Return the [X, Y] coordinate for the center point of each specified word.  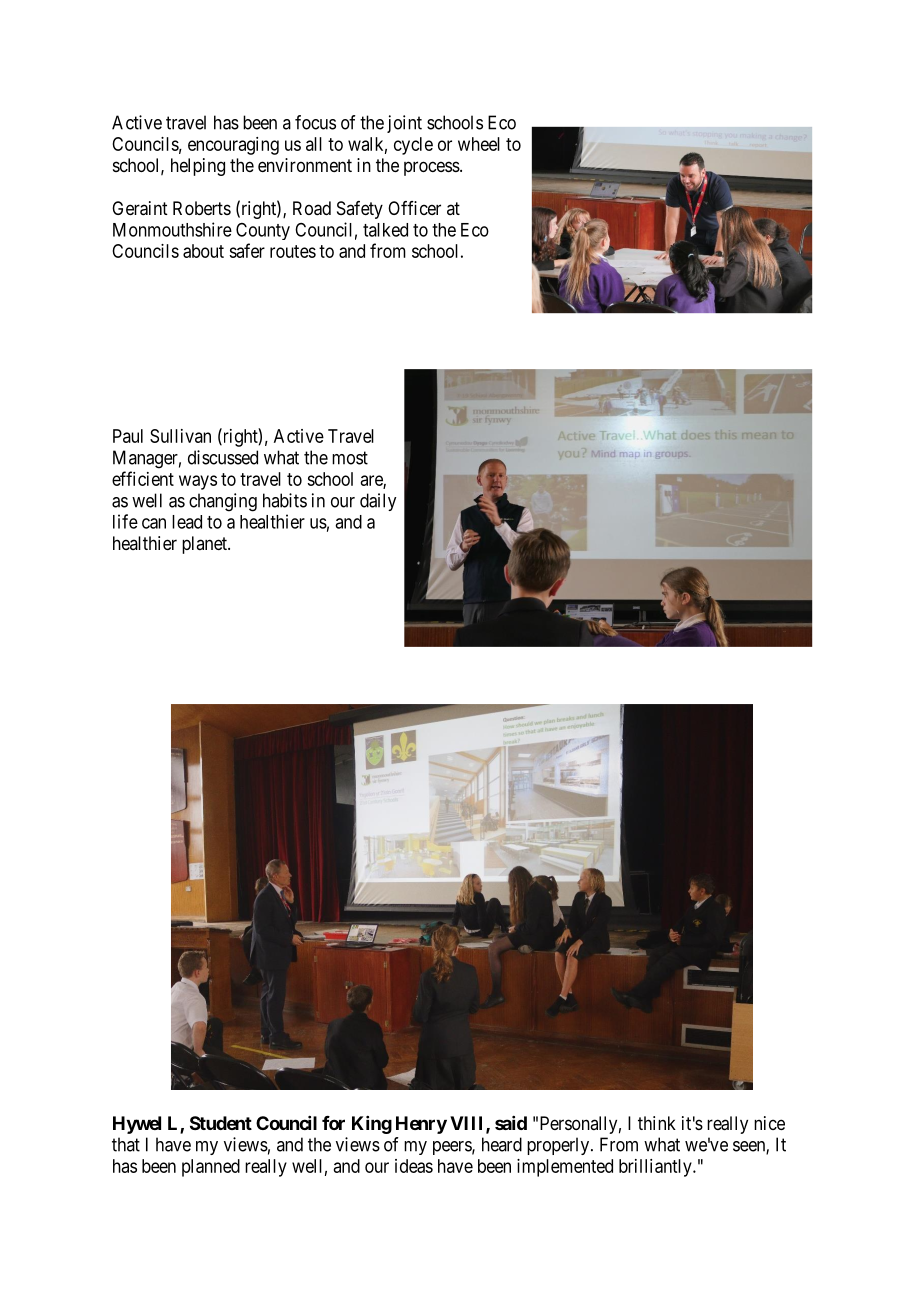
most [350, 458]
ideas [414, 1166]
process [432, 168]
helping [198, 167]
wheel [479, 144]
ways [198, 482]
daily [378, 502]
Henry [421, 1125]
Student [221, 1123]
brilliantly [656, 1168]
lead [187, 522]
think [657, 1123]
